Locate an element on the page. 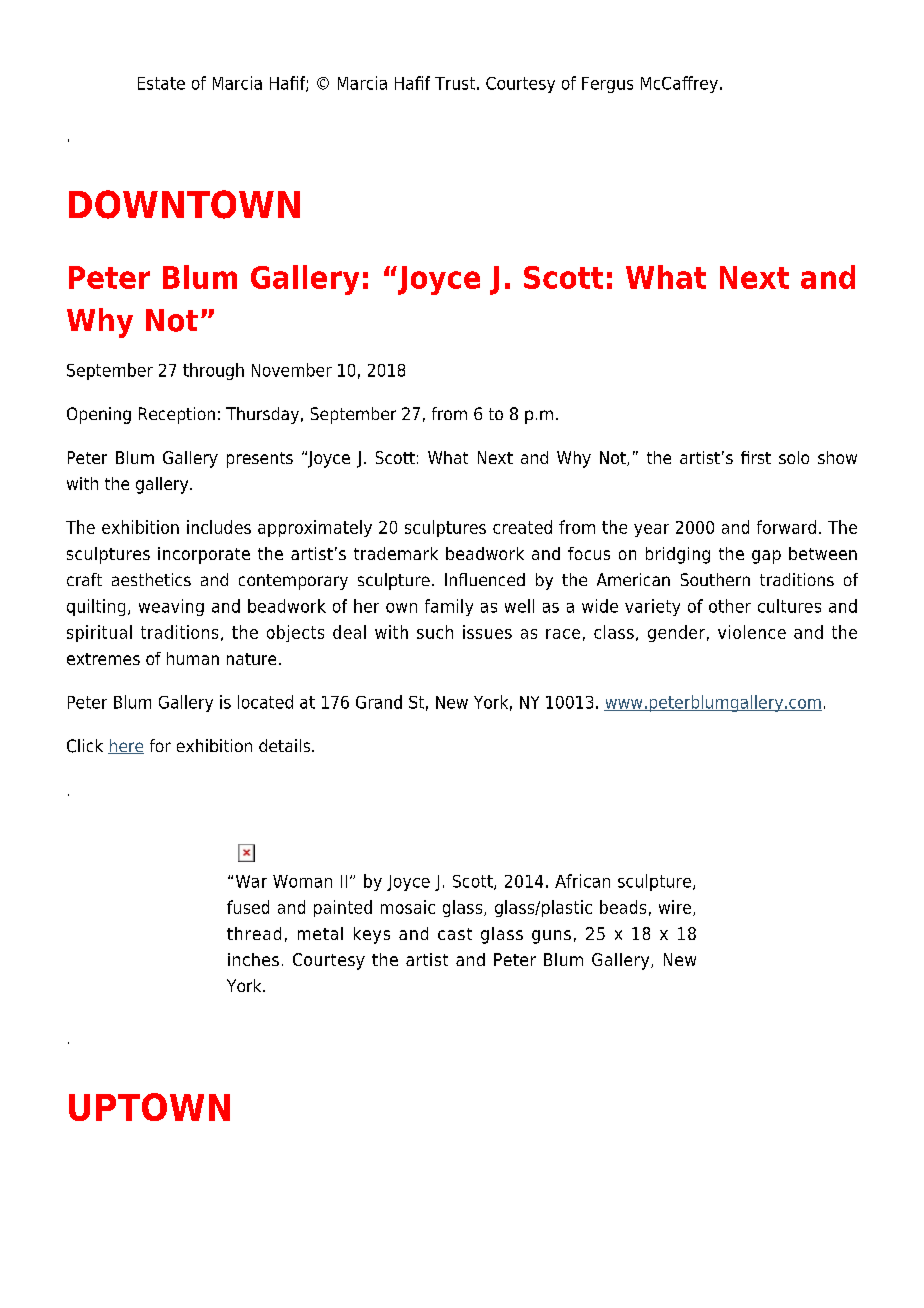 The height and width of the page is (1308, 924). UPTOWN is located at coordinates (149, 1107).
